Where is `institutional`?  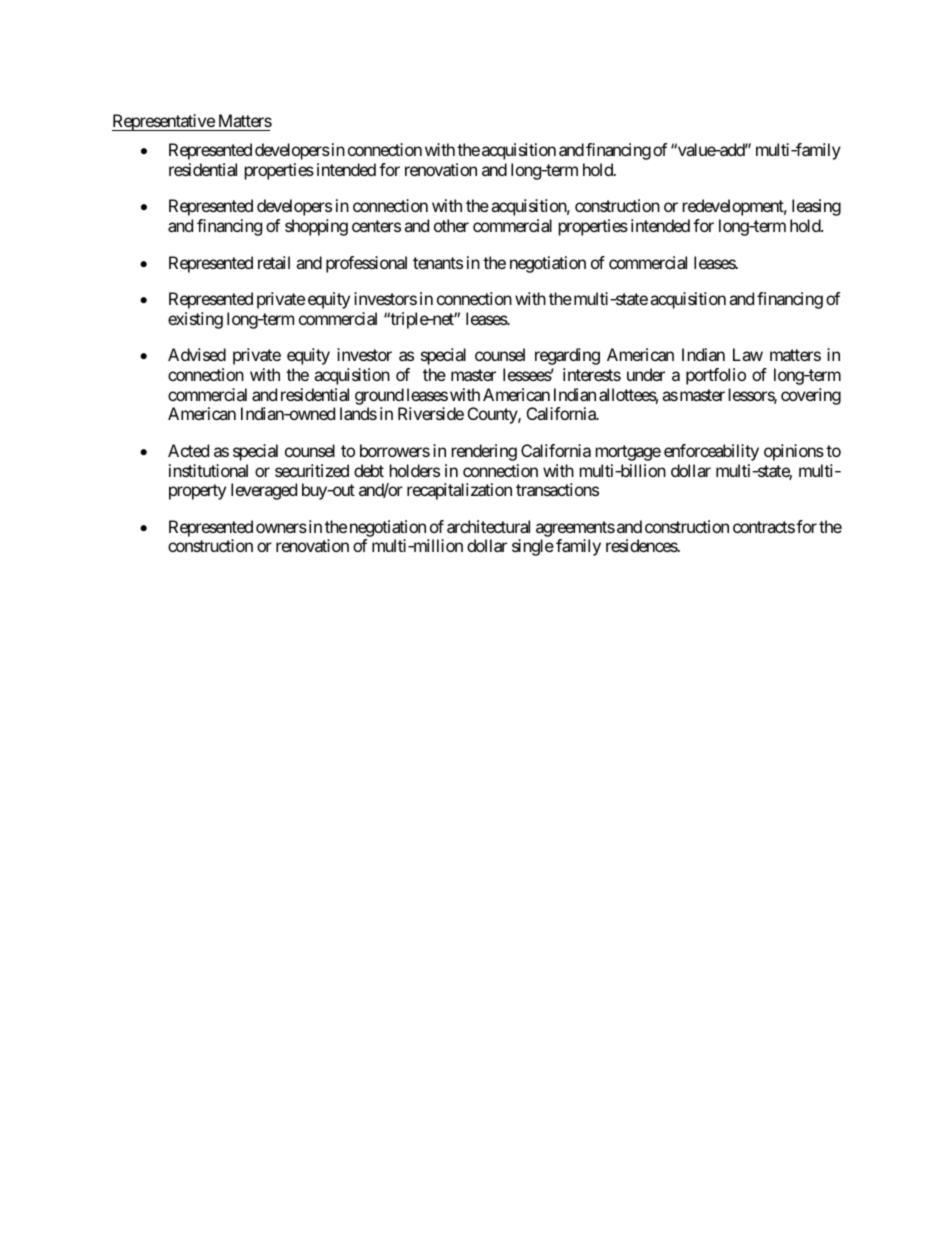 institutional is located at coordinates (208, 470).
